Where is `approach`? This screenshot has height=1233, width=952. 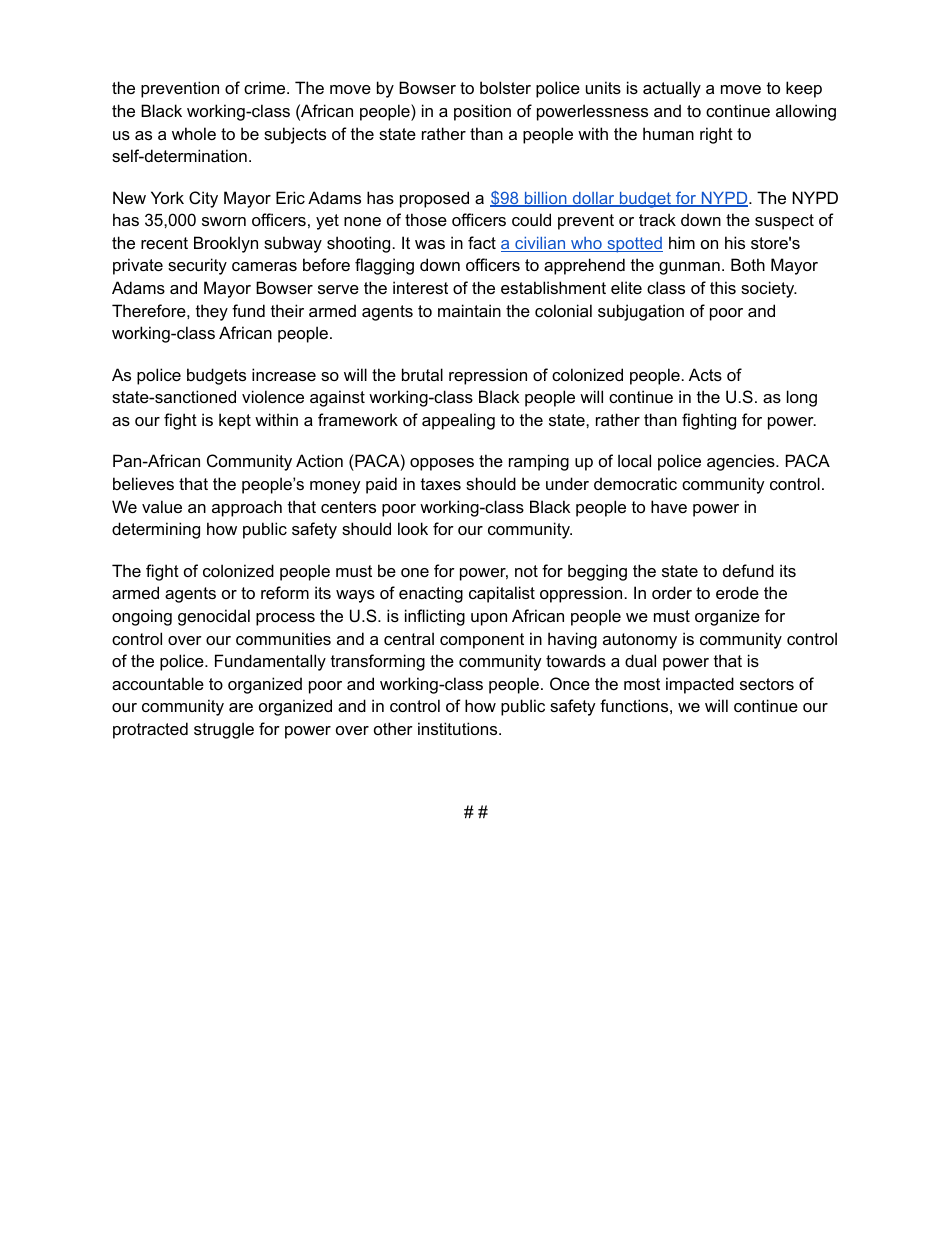 approach is located at coordinates (247, 508).
